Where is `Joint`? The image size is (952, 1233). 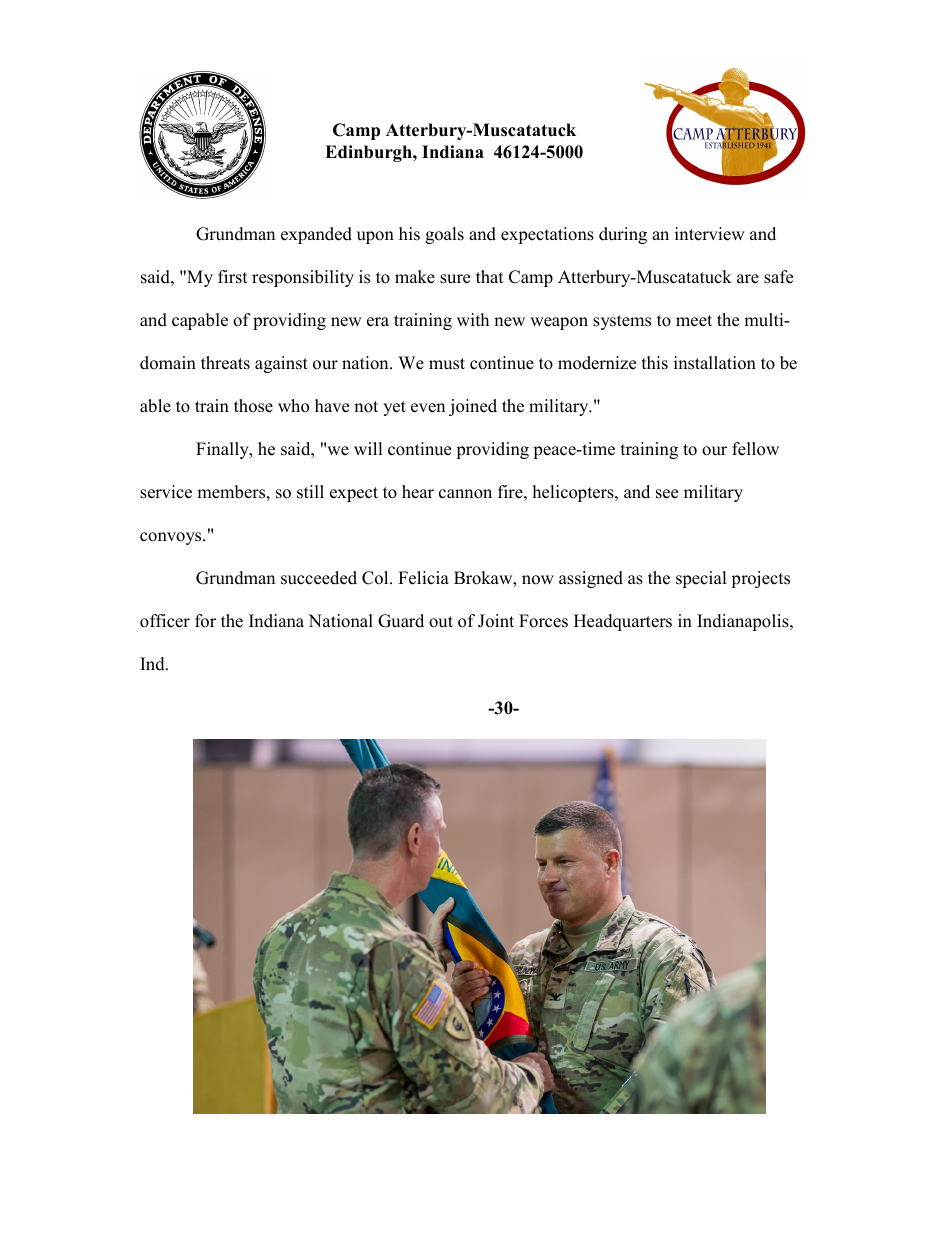
Joint is located at coordinates (496, 621).
